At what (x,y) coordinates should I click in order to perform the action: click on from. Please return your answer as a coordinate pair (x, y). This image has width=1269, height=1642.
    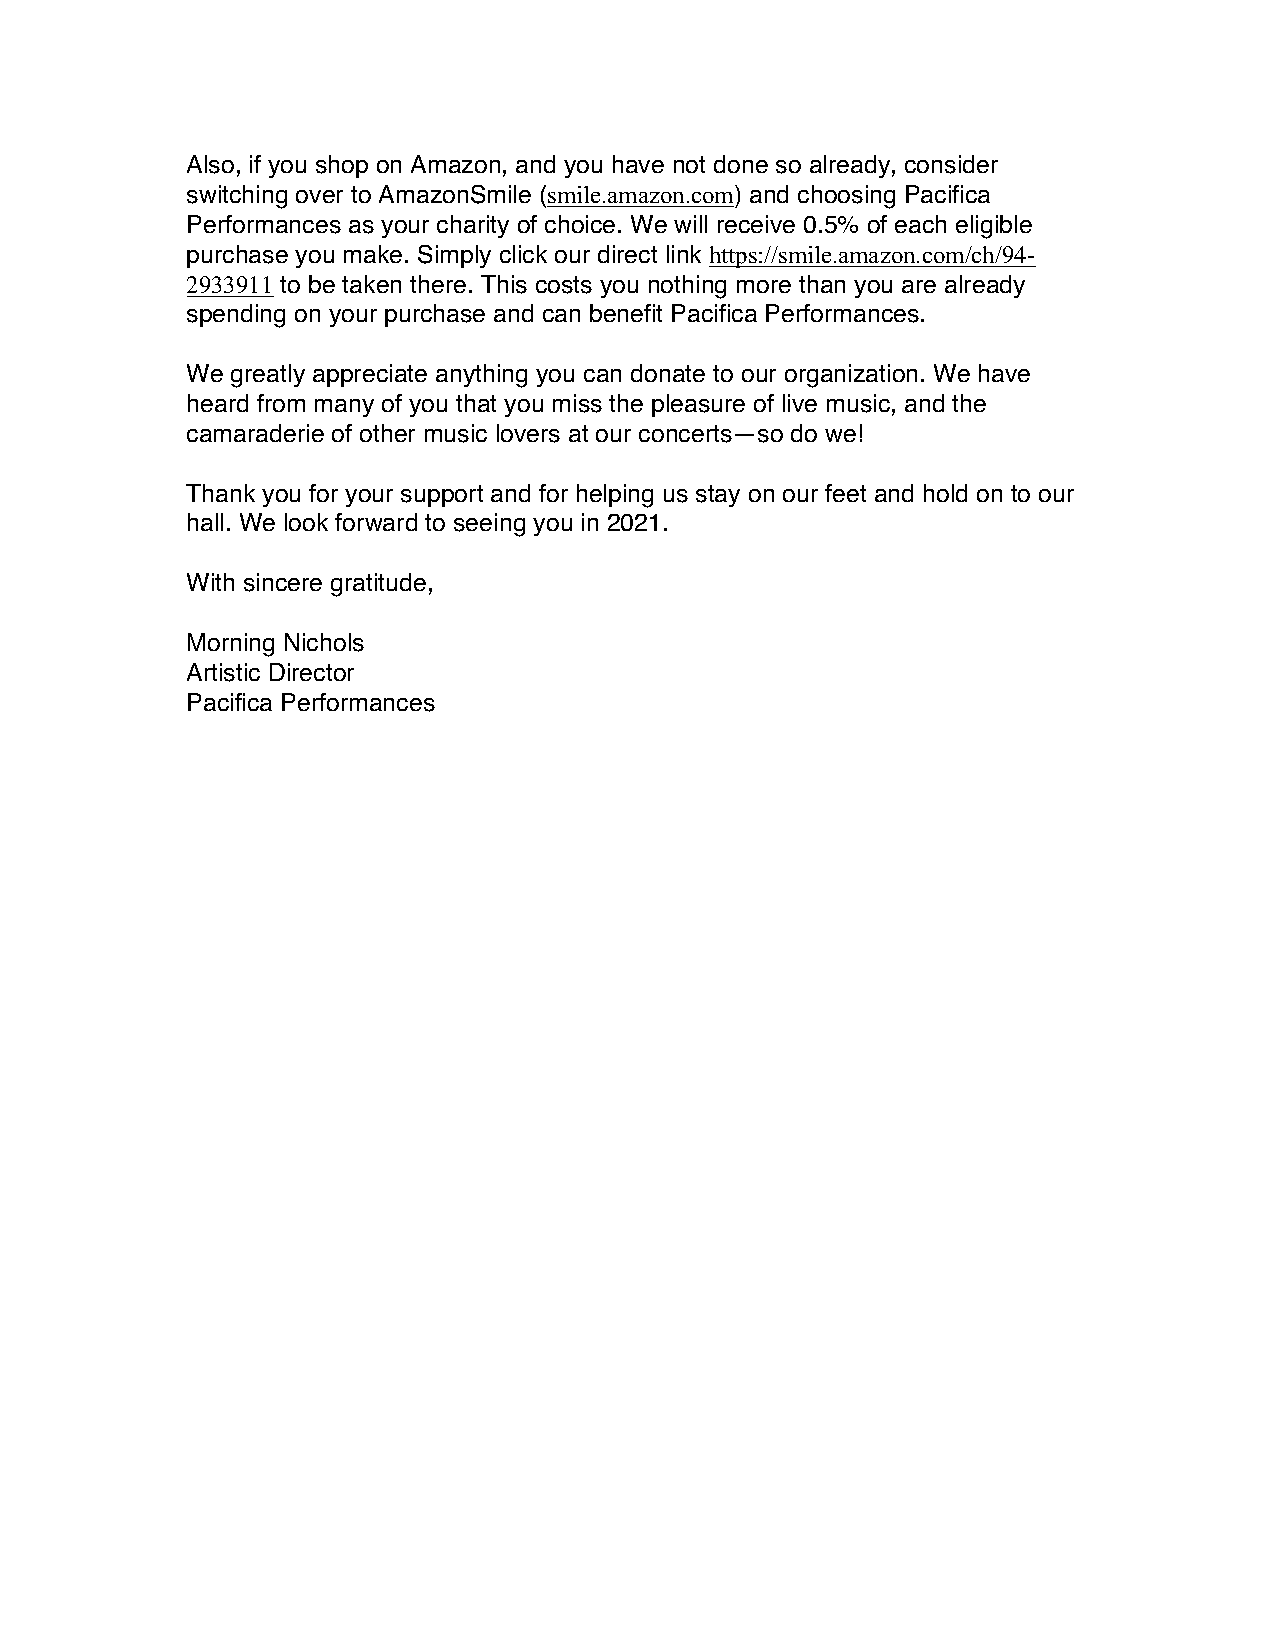
    Looking at the image, I should click on (281, 403).
